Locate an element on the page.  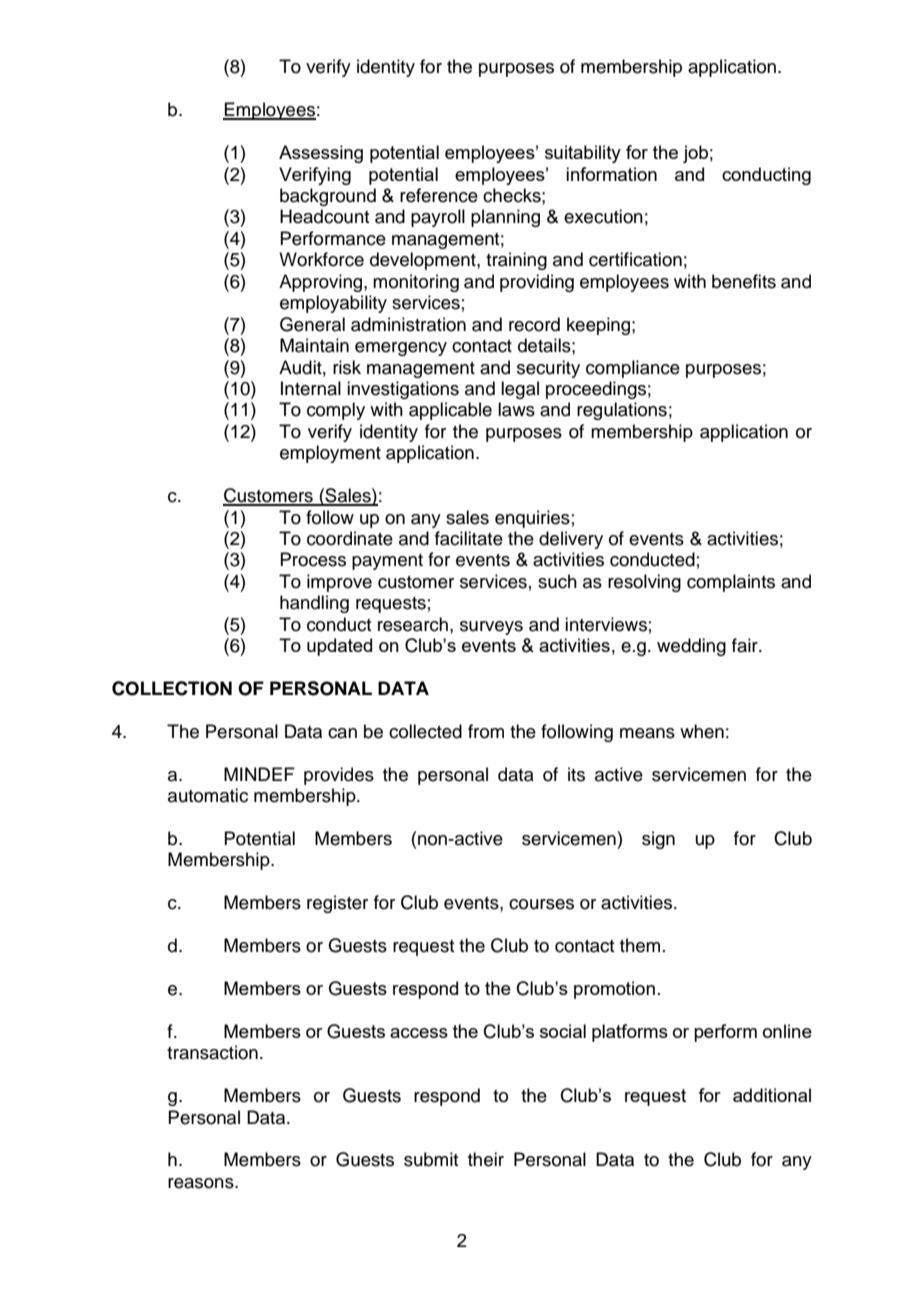
compliance is located at coordinates (633, 369).
